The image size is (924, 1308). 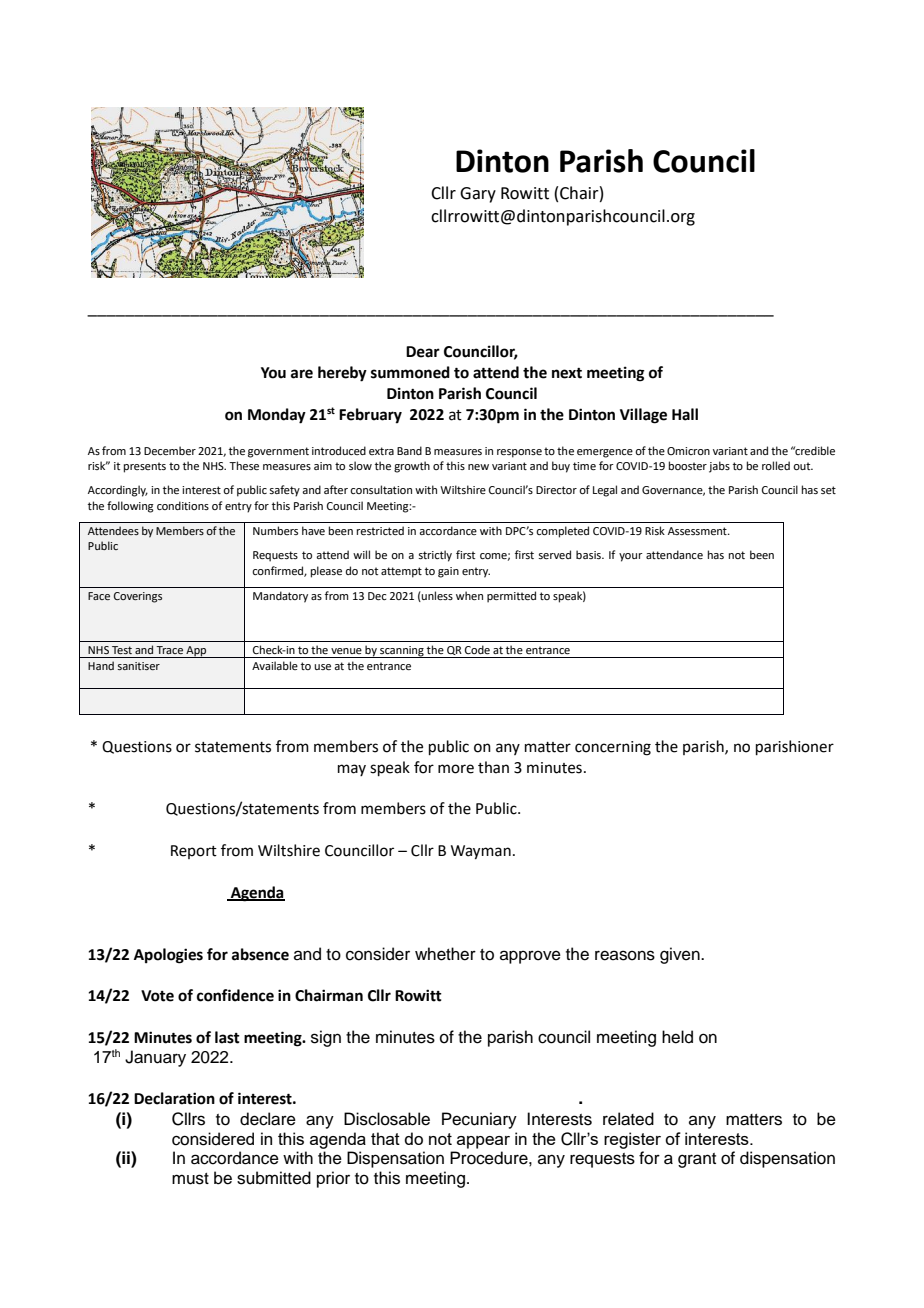 What do you see at coordinates (342, 374) in the page?
I see `hereby` at bounding box center [342, 374].
